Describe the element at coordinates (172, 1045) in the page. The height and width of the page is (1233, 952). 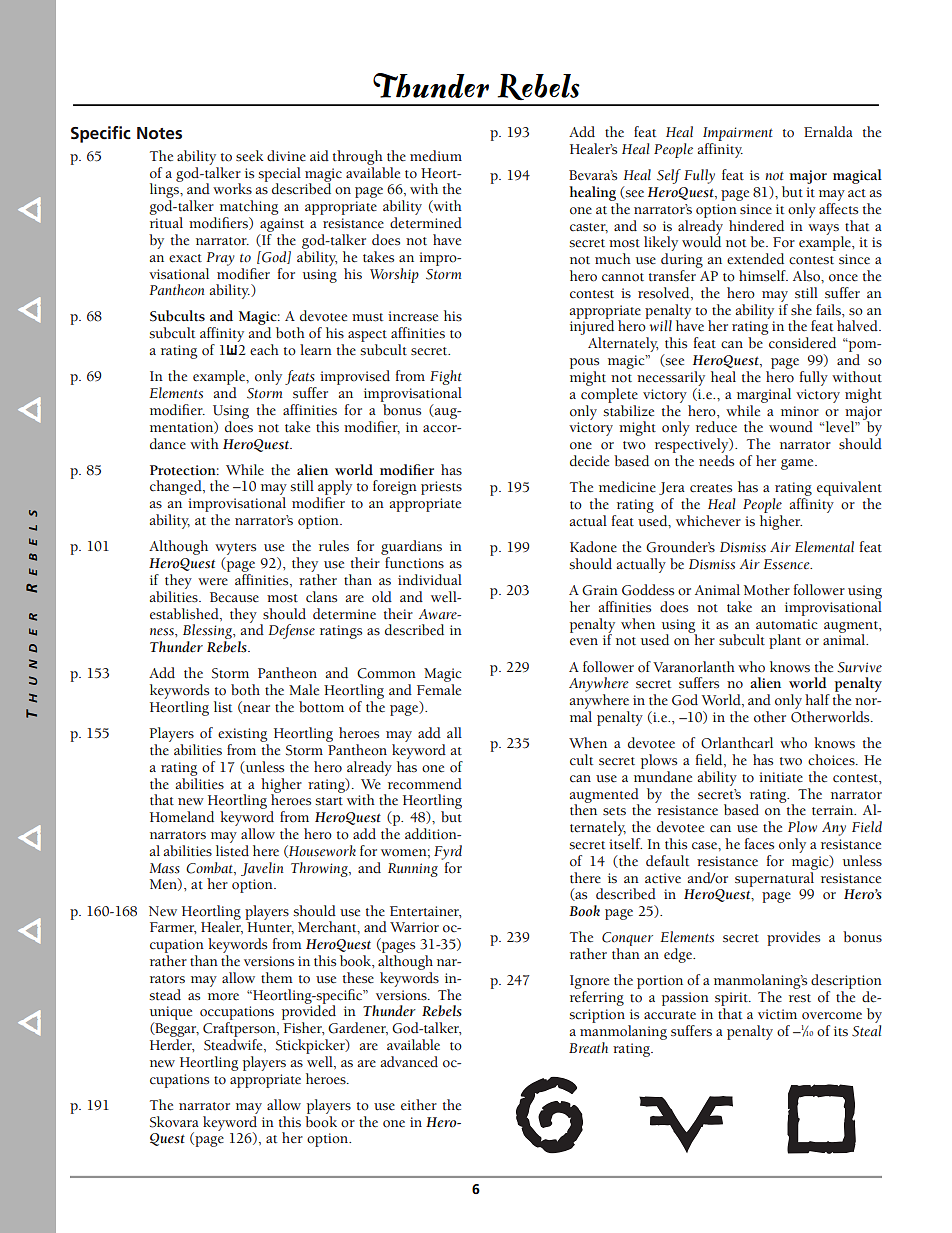
I see `Herder` at that location.
